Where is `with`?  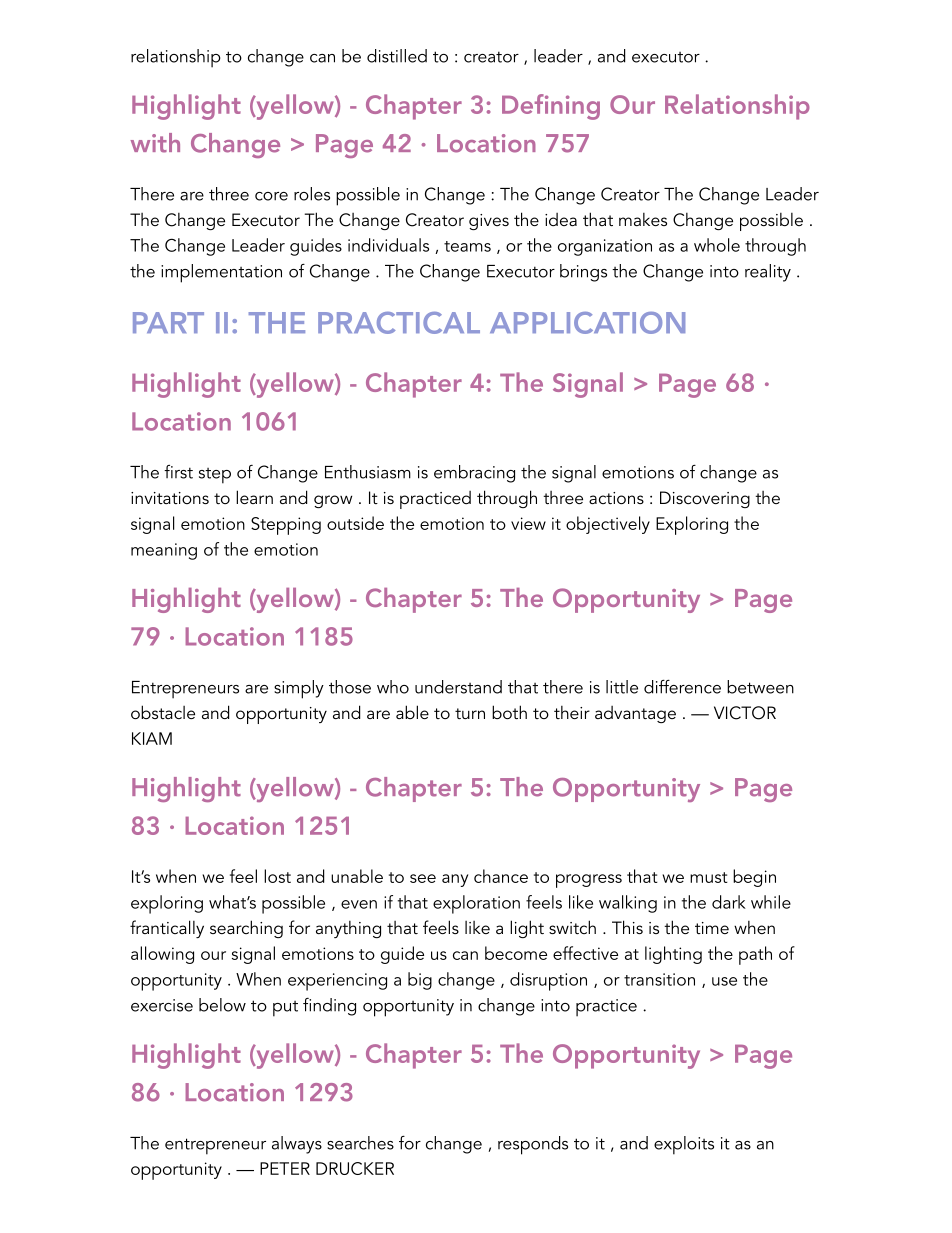 with is located at coordinates (155, 143).
